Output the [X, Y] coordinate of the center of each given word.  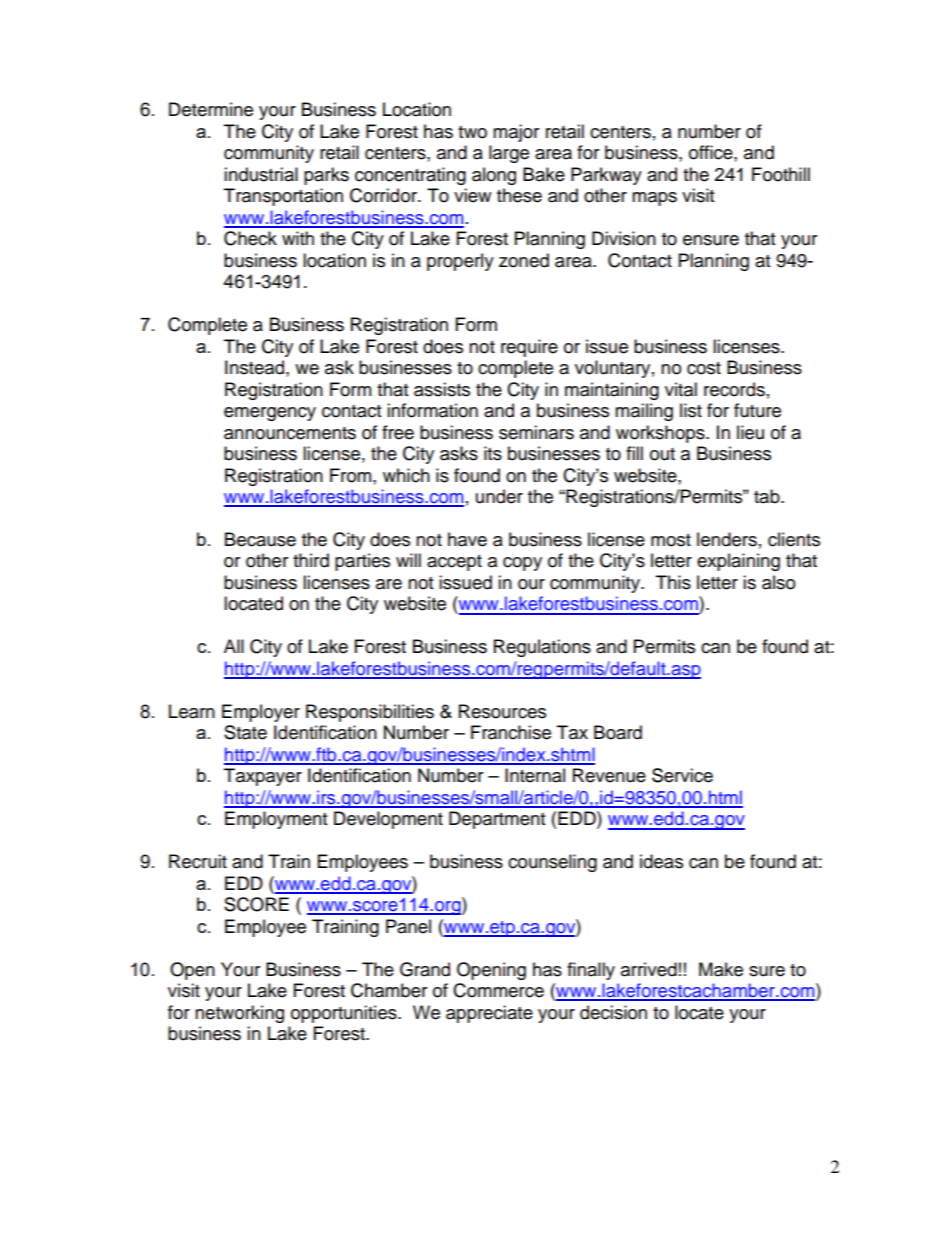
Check [250, 238]
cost [704, 368]
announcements [290, 433]
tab [768, 496]
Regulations [542, 648]
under [499, 496]
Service [682, 775]
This [673, 582]
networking [239, 1014]
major [516, 133]
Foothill [781, 174]
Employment [276, 820]
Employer [261, 713]
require [529, 348]
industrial [261, 174]
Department [497, 820]
